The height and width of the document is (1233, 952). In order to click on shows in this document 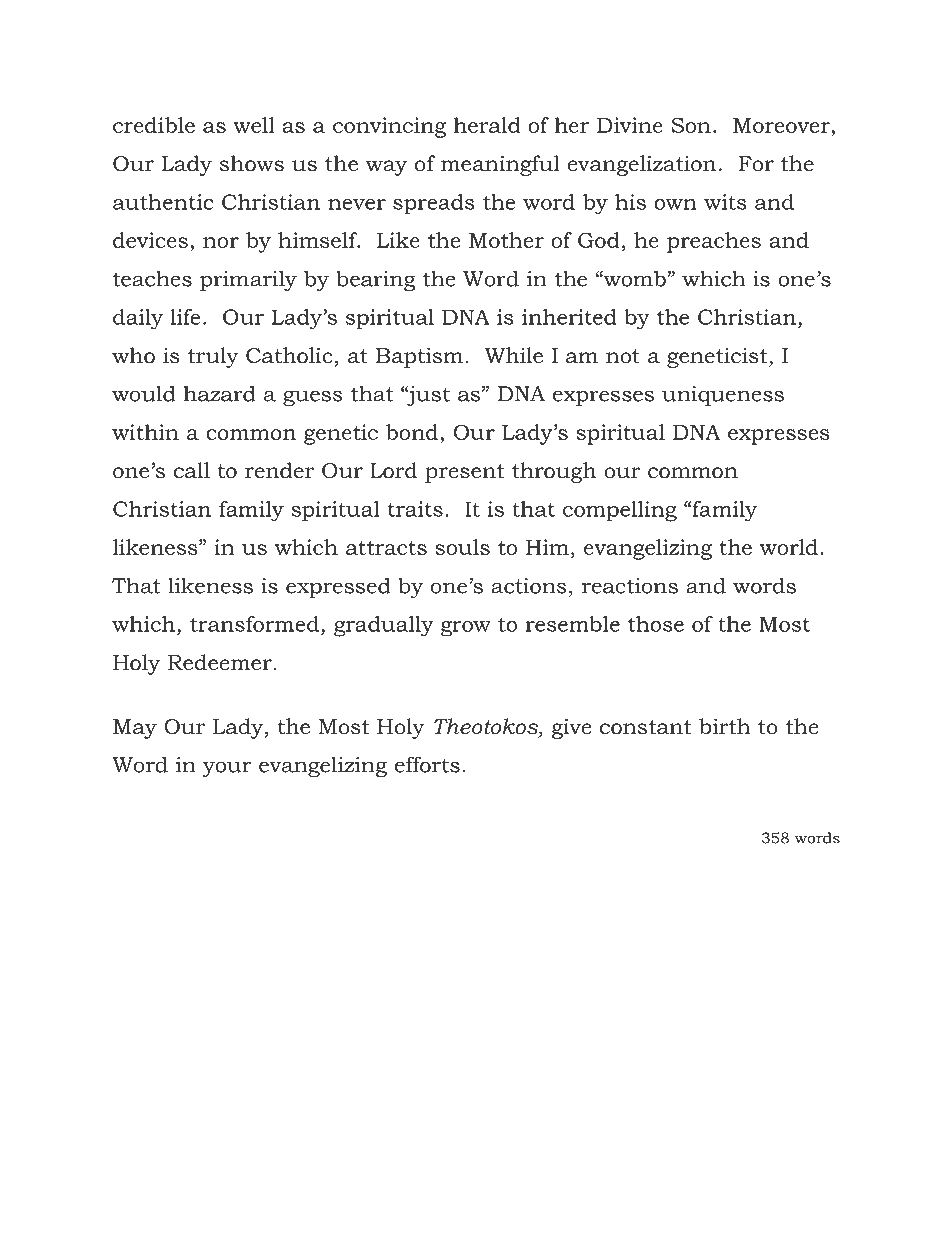, I will do `click(252, 163)`.
